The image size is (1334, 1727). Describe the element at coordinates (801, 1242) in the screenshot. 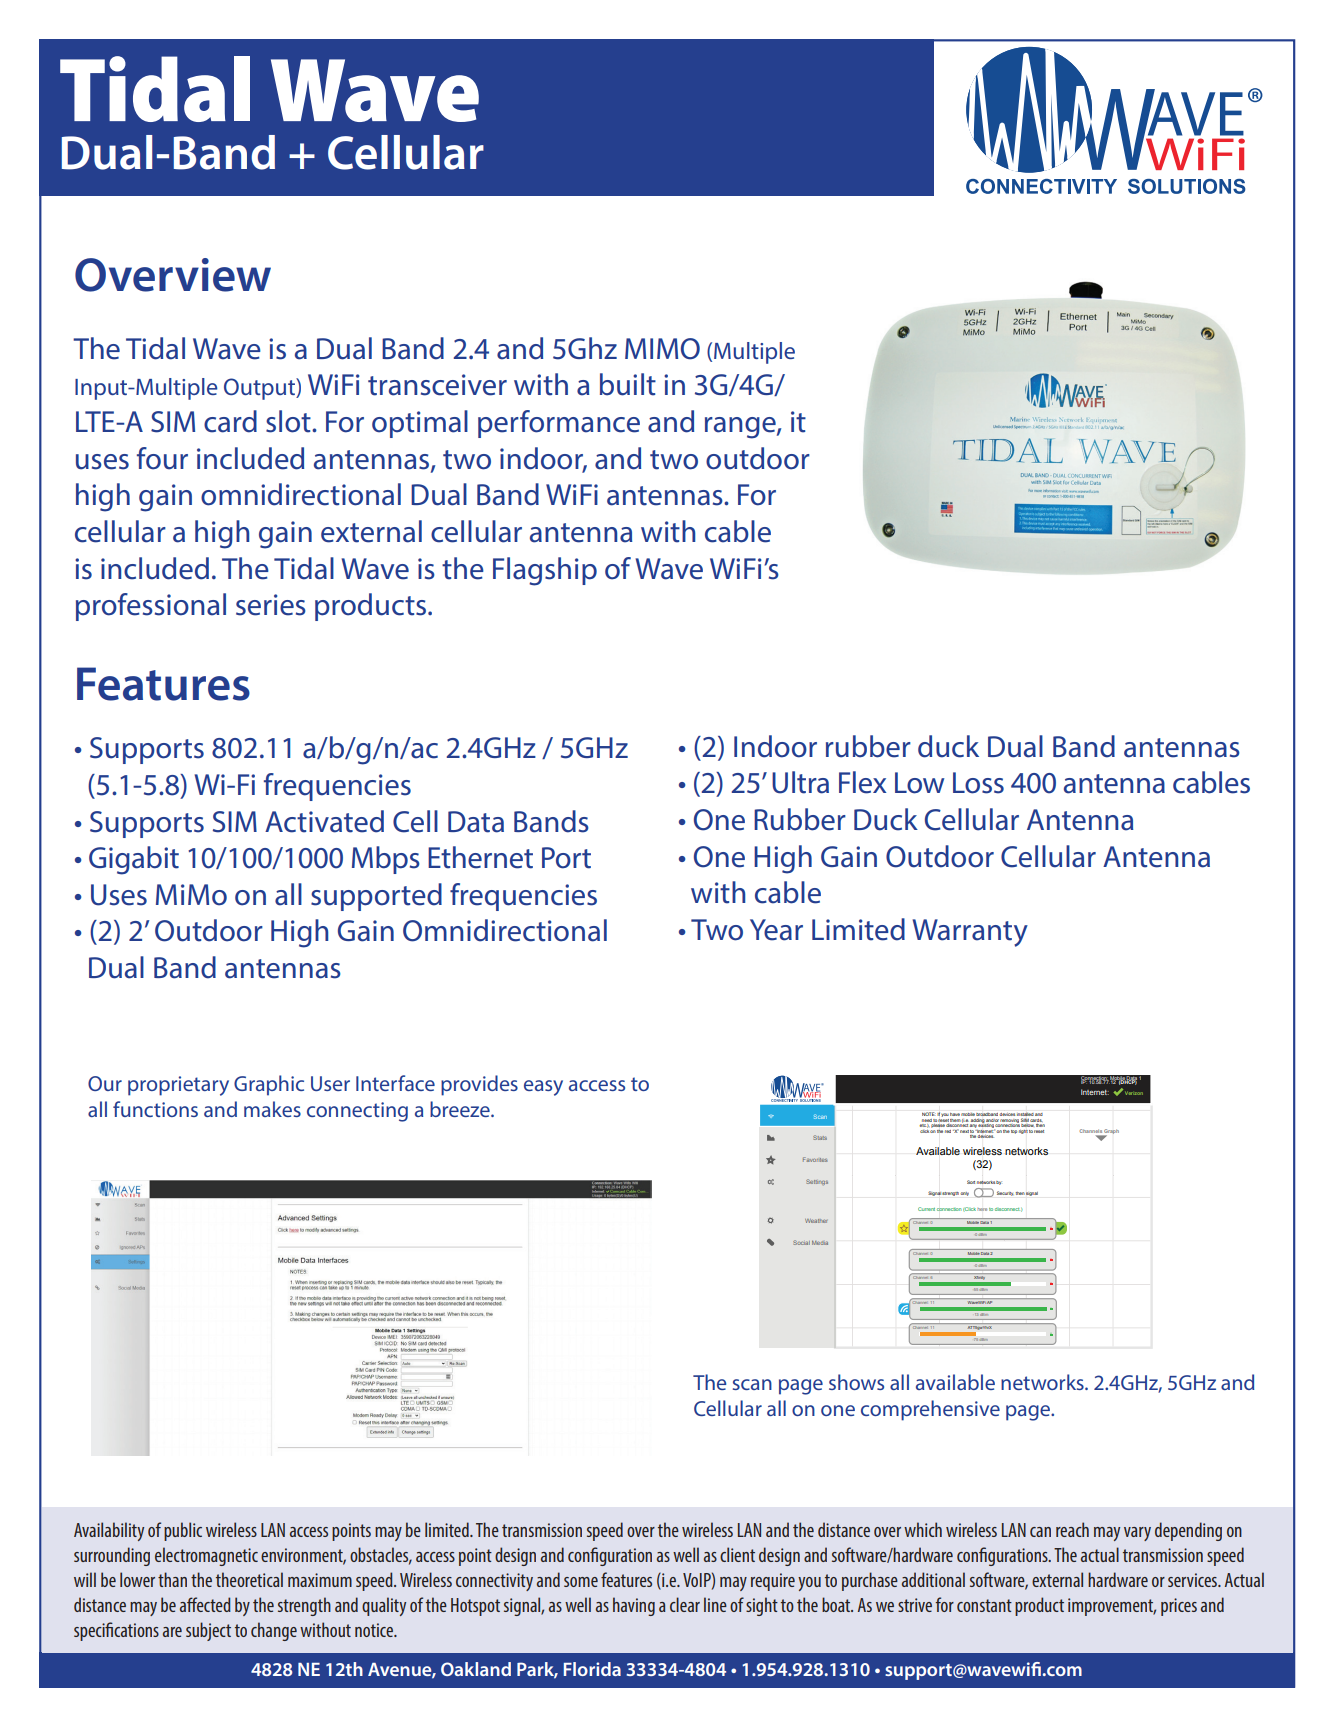

I see `Social` at that location.
